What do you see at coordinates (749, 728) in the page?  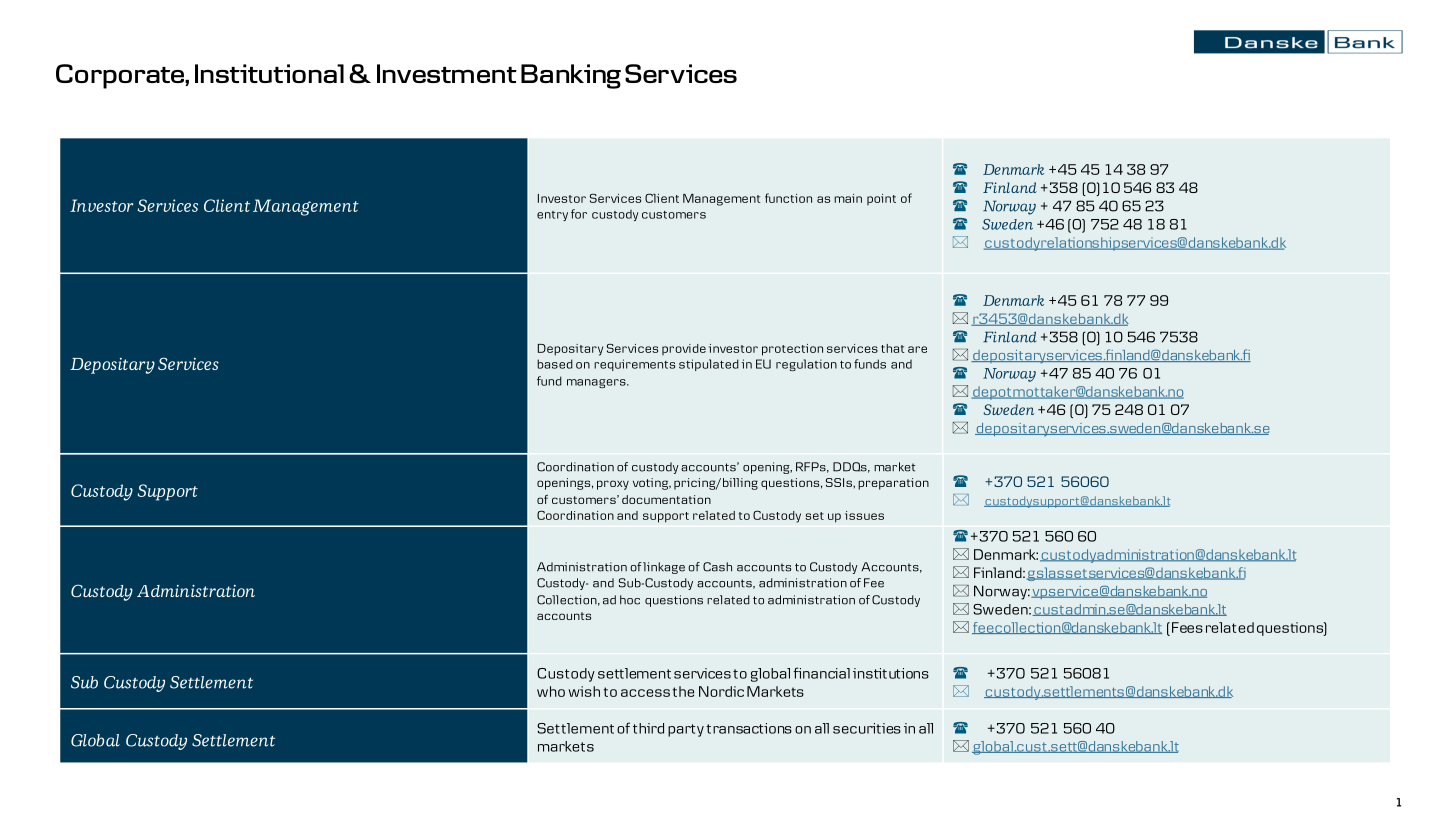 I see `transactions` at bounding box center [749, 728].
